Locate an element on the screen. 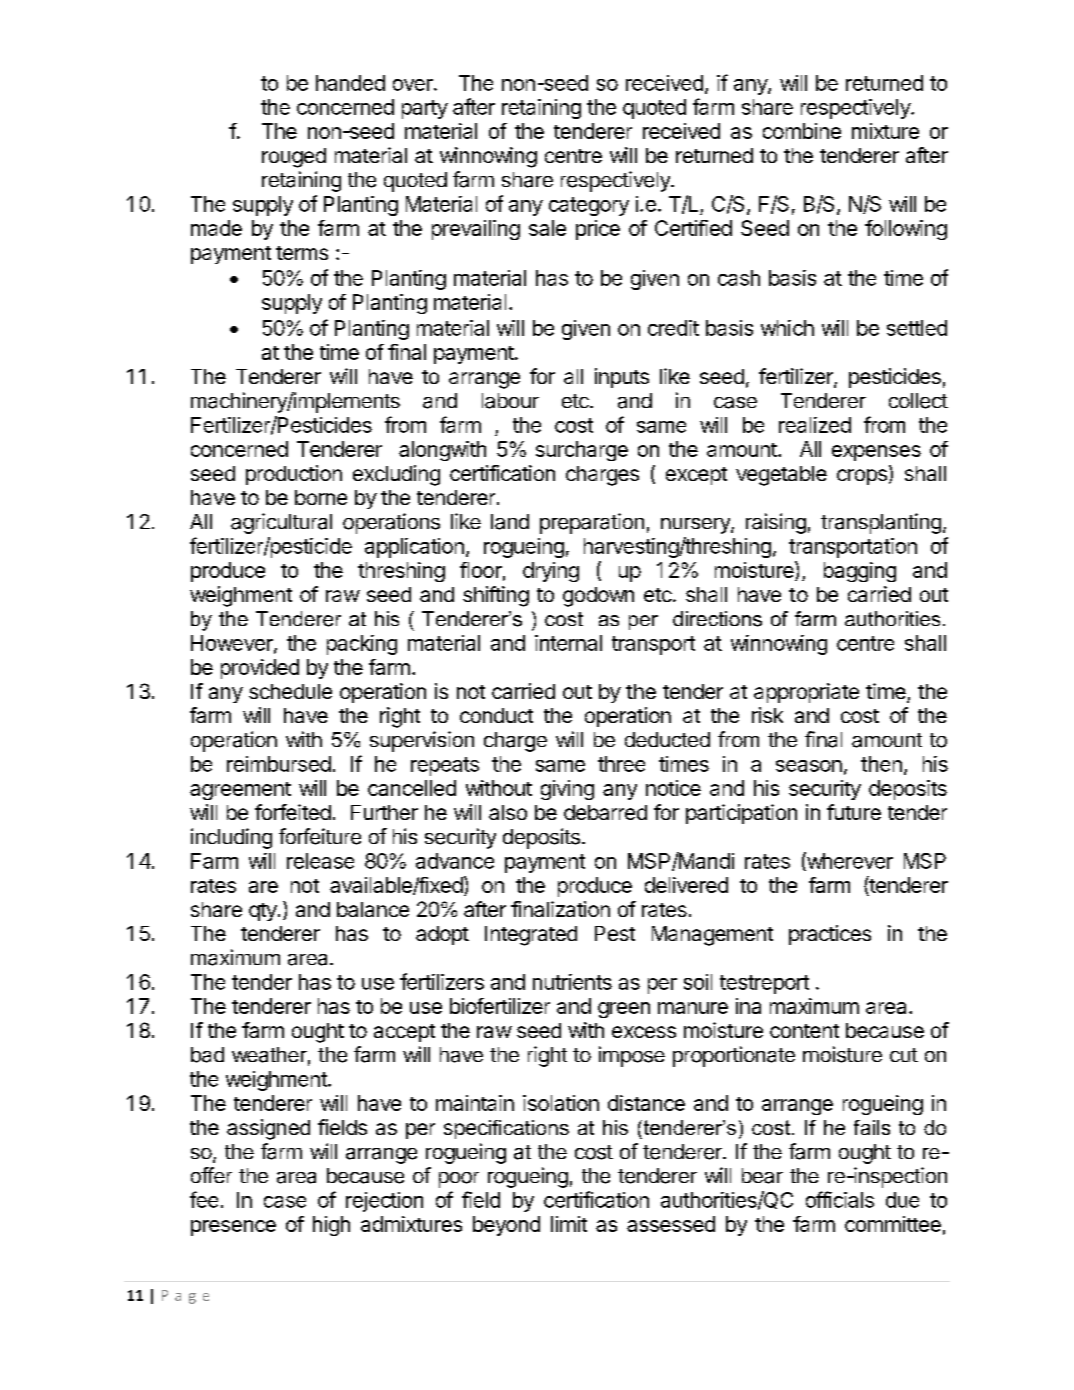 This screenshot has width=1074, height=1390. giving is located at coordinates (567, 790).
